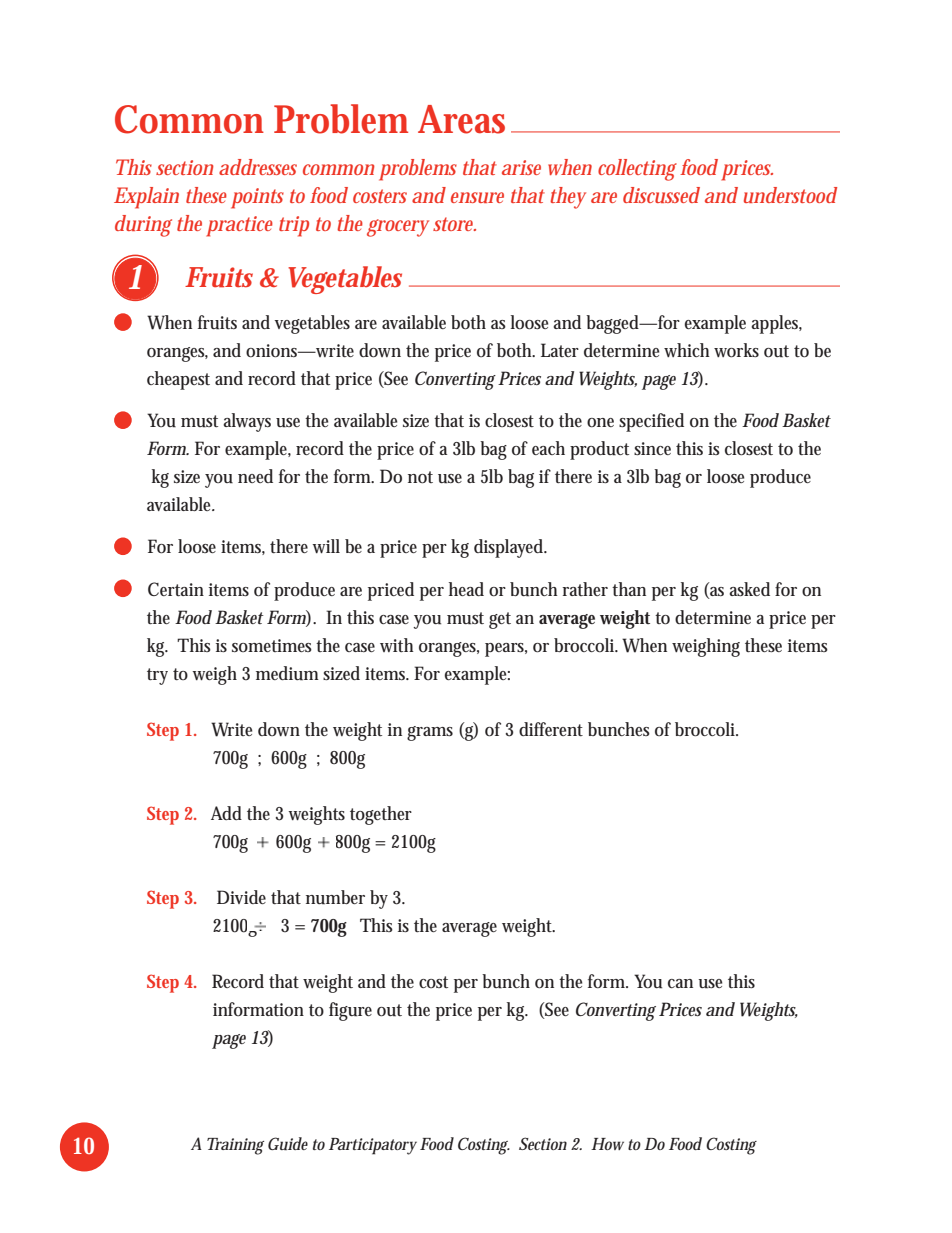 This image has height=1233, width=952. I want to click on Participatory, so click(373, 1146).
